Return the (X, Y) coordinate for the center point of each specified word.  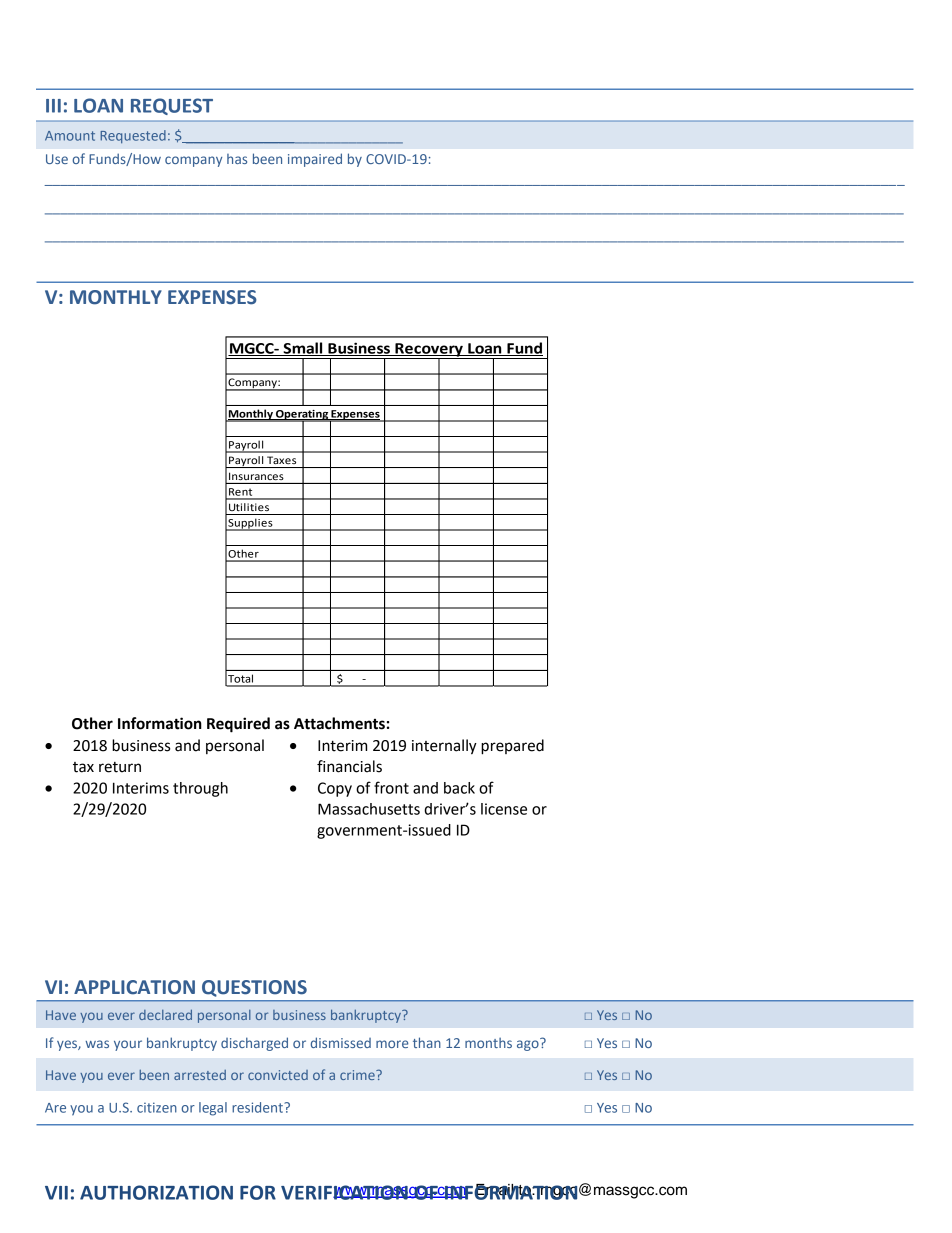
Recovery (429, 351)
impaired (315, 160)
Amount (70, 136)
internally (444, 747)
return (120, 767)
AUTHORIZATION (156, 1192)
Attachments (339, 723)
